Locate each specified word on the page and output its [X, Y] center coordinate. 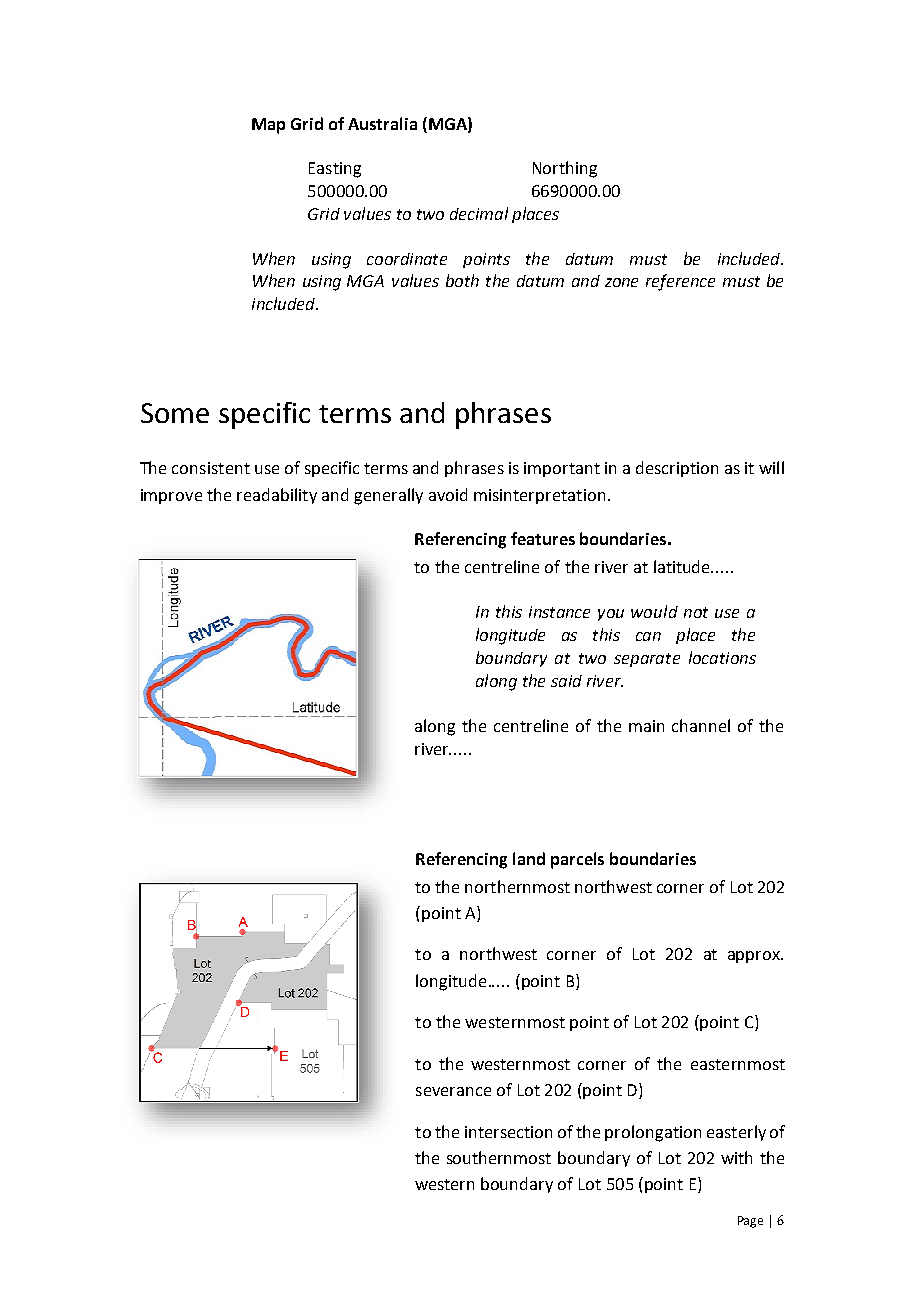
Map [268, 126]
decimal [479, 213]
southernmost [499, 1157]
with [736, 1157]
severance [453, 1091]
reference [680, 282]
